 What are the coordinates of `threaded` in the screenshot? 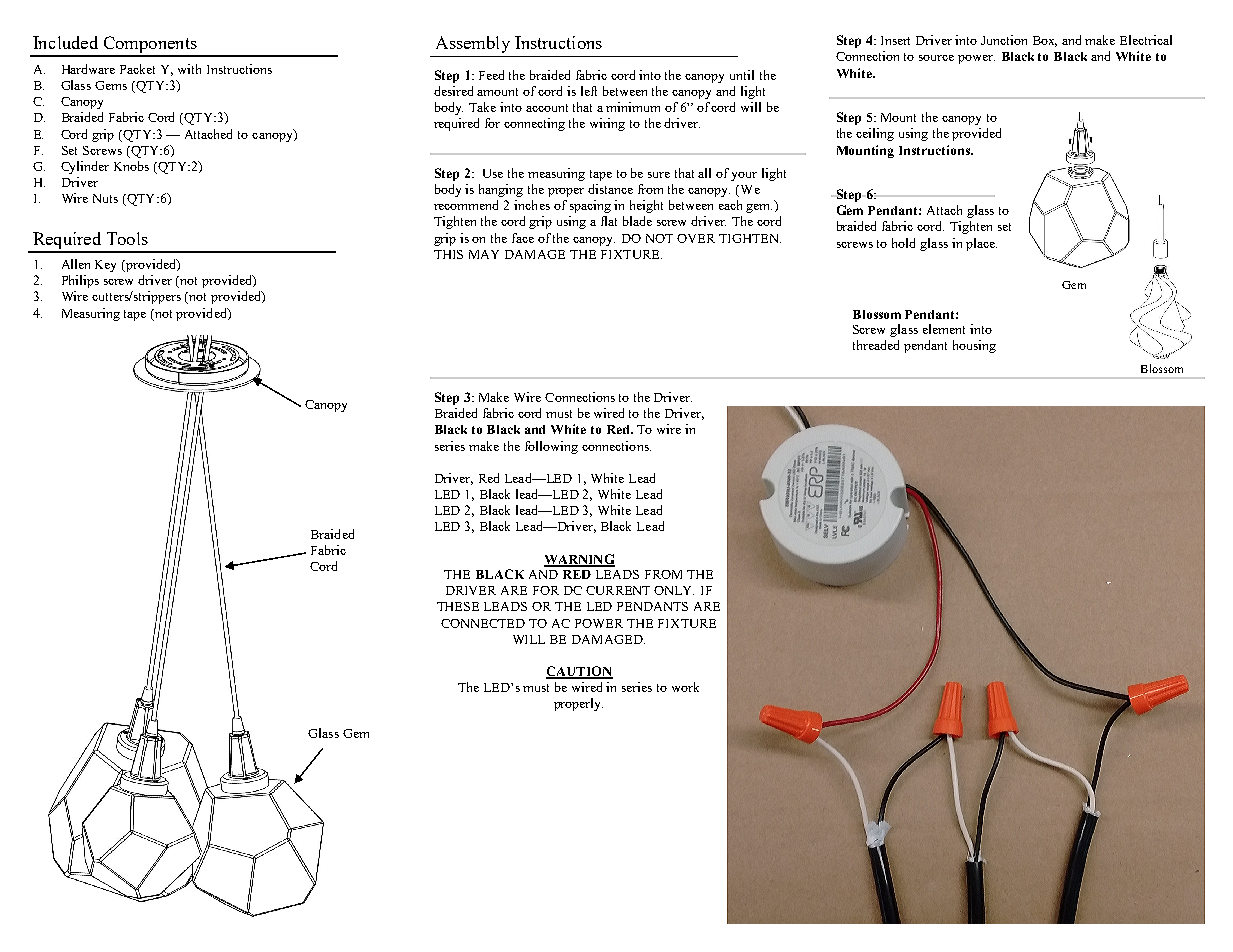 It's located at (876, 345).
